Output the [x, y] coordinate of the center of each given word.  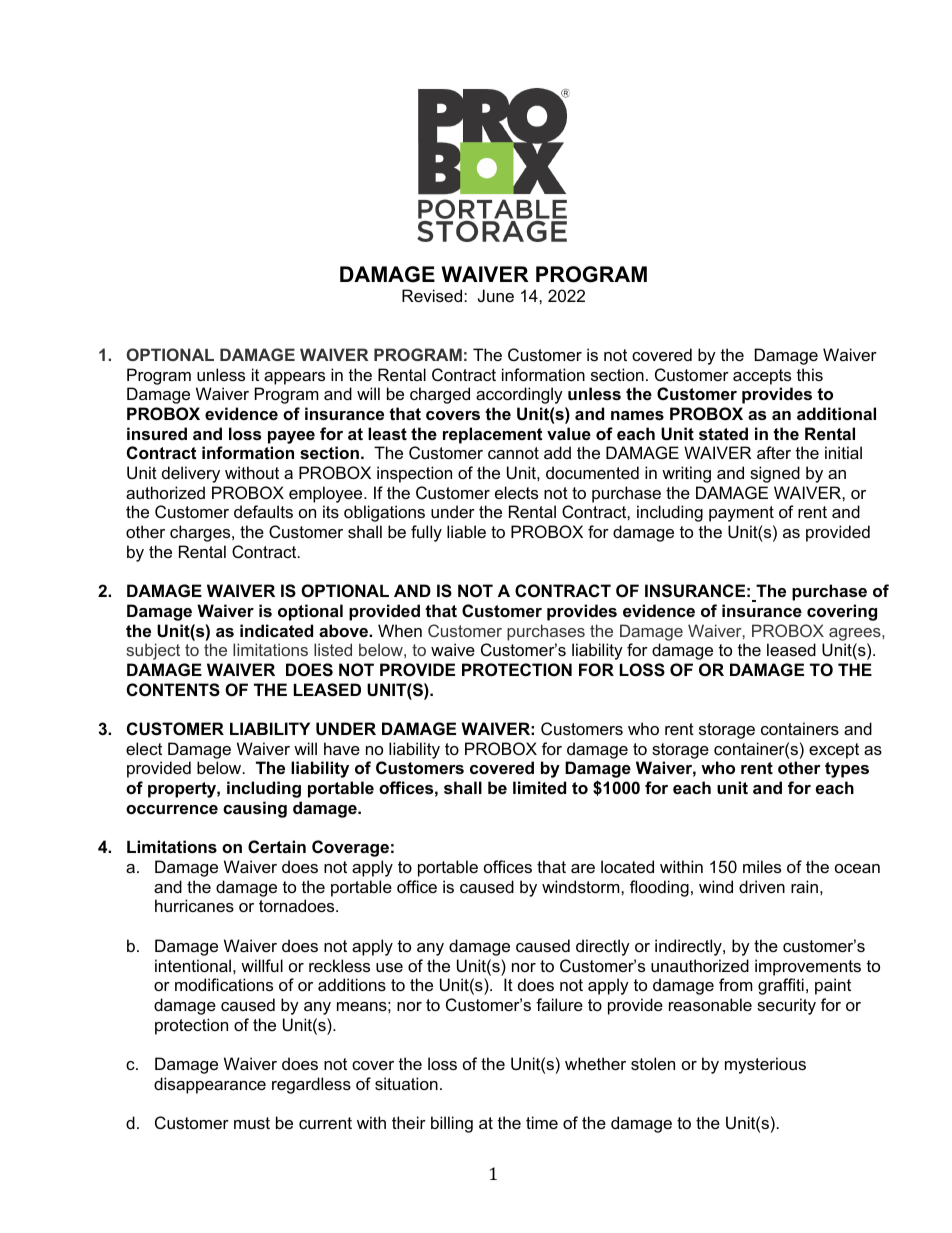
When [400, 630]
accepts [762, 377]
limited [539, 787]
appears [294, 378]
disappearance [210, 1085]
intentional [193, 965]
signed [775, 474]
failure [559, 1004]
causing [255, 809]
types [847, 770]
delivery [191, 474]
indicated [276, 630]
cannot [513, 453]
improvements [808, 967]
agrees [856, 634]
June [496, 295]
